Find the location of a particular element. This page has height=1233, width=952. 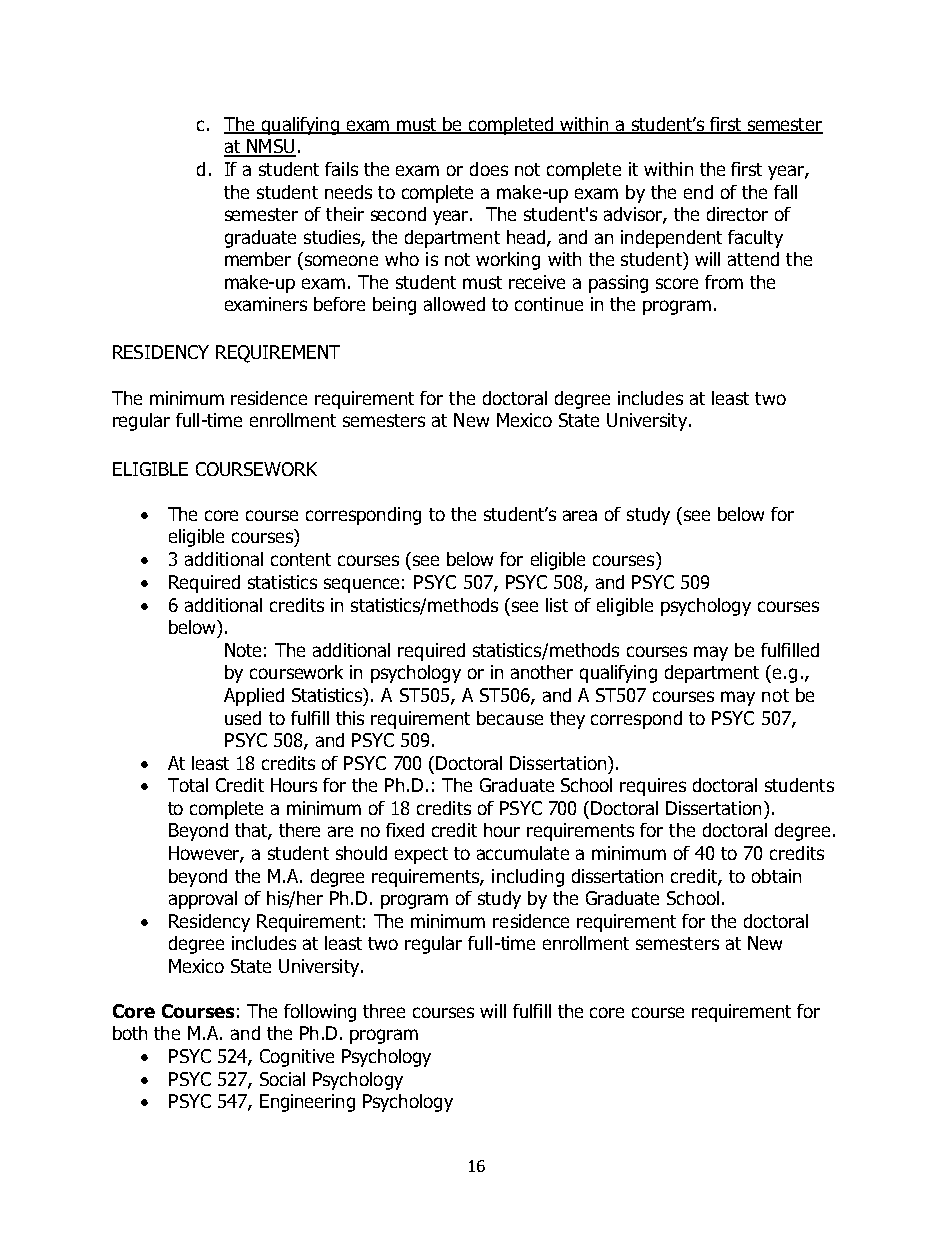

Social is located at coordinates (282, 1079).
